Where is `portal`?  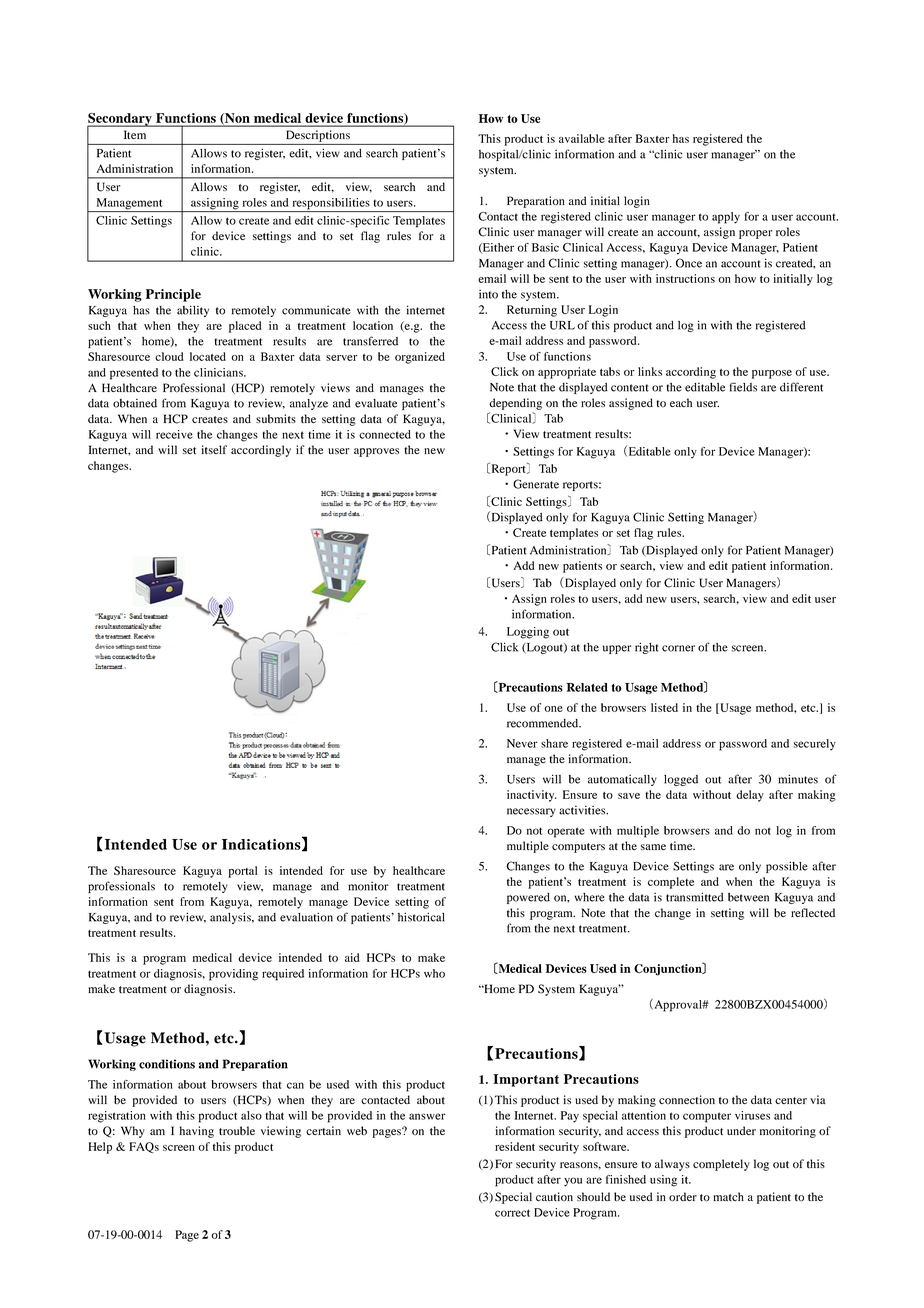
portal is located at coordinates (243, 872).
